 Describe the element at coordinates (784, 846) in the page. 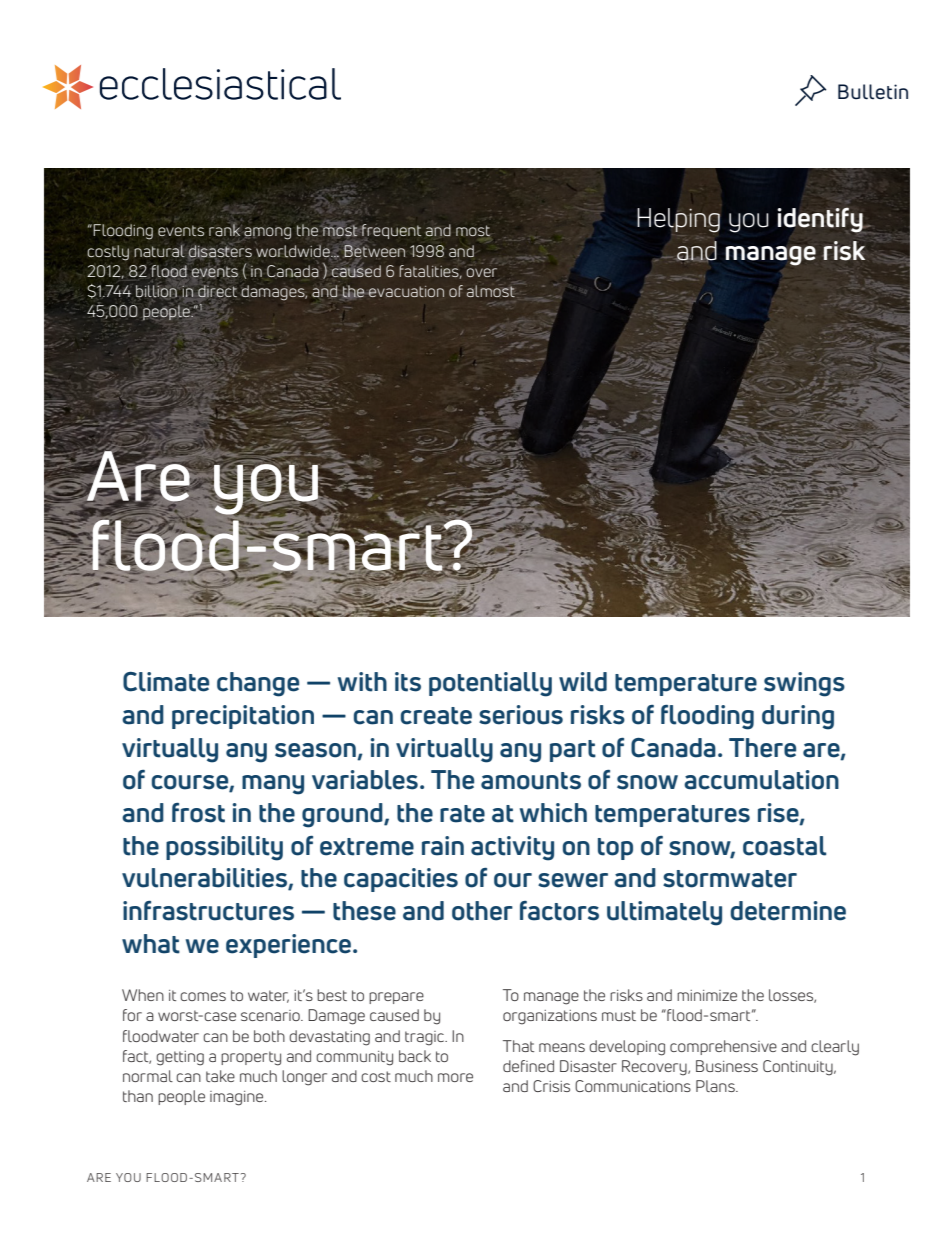

I see `coastal` at that location.
